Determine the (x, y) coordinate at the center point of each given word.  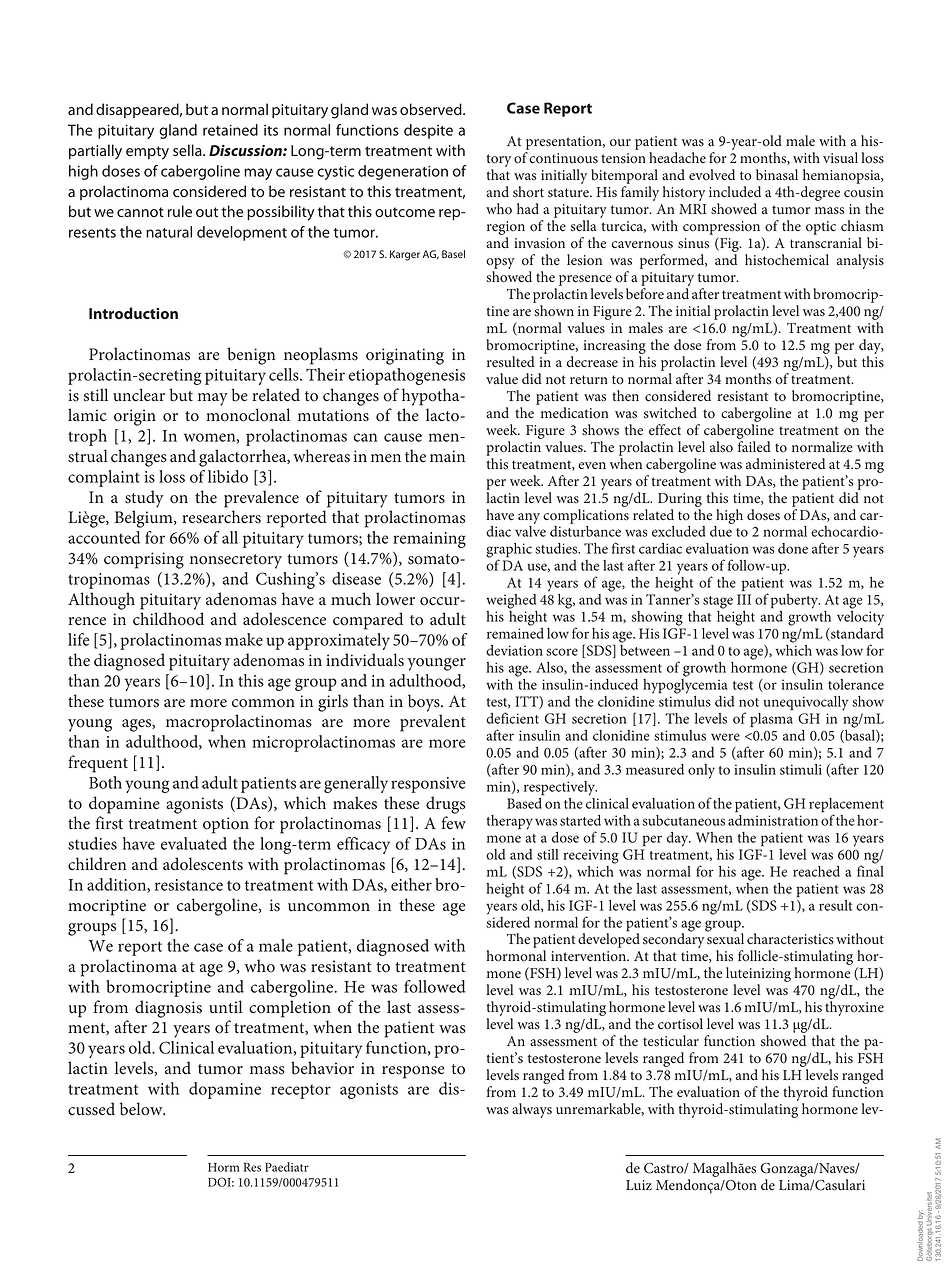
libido (228, 476)
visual (840, 158)
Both (105, 782)
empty (147, 153)
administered (785, 464)
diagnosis (168, 1009)
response (413, 1072)
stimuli (801, 769)
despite (428, 131)
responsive (428, 785)
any (529, 518)
